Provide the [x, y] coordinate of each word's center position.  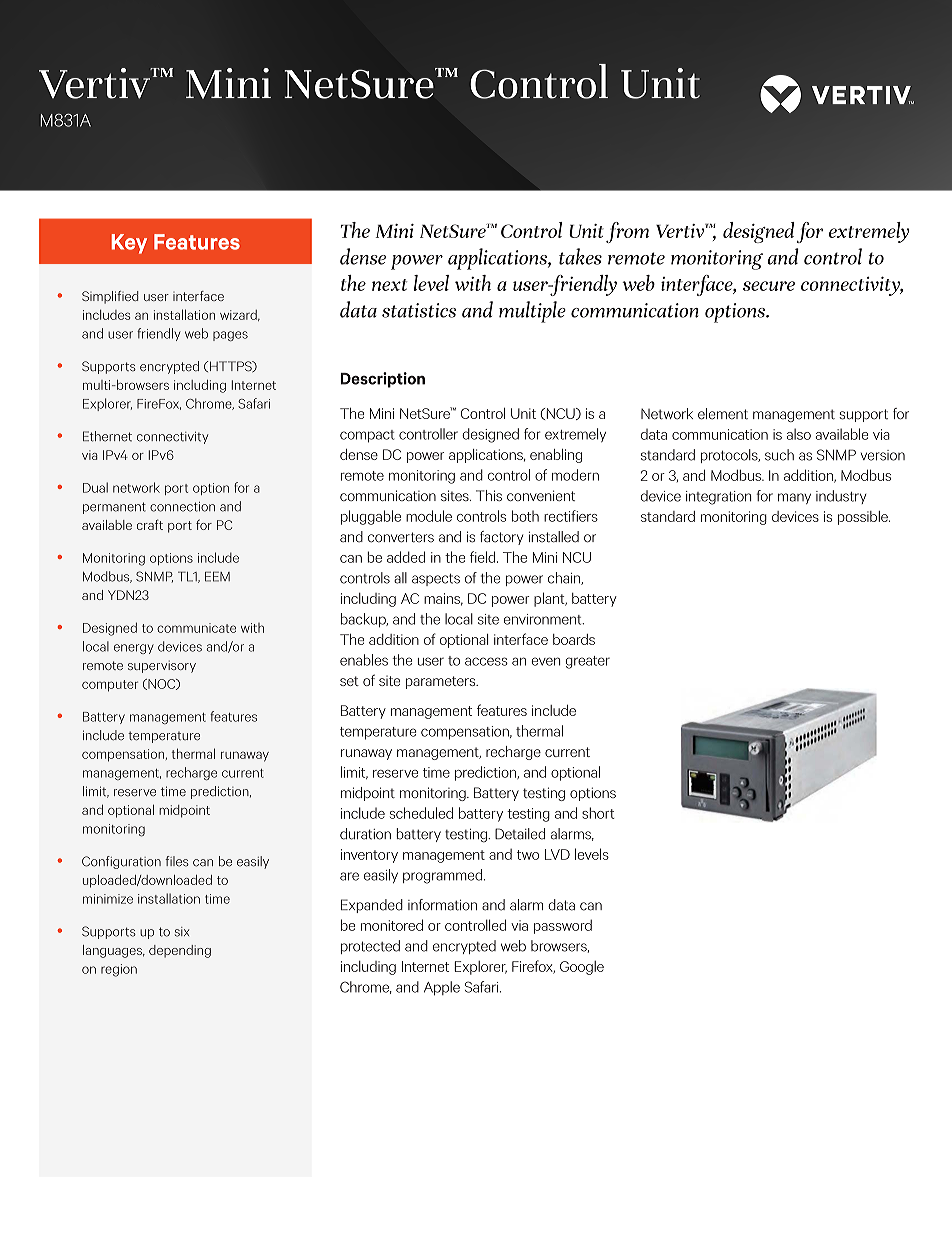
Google [582, 968]
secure [769, 286]
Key [129, 244]
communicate [196, 628]
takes [580, 256]
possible [864, 518]
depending [180, 951]
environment [544, 619]
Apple [442, 988]
